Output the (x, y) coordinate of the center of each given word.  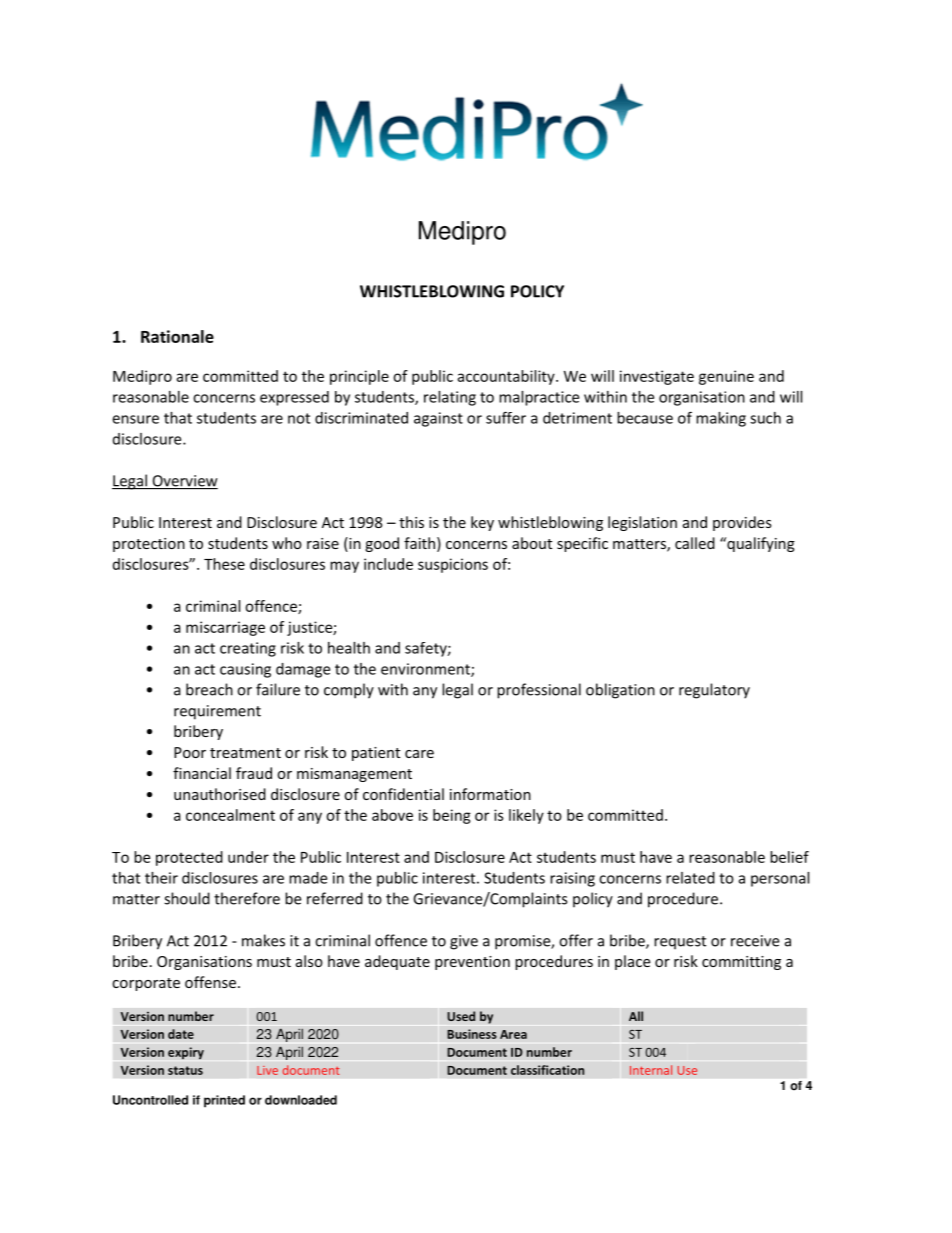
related (690, 878)
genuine (726, 377)
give (464, 942)
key (482, 523)
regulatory (714, 691)
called (695, 543)
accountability (507, 377)
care (419, 754)
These (224, 564)
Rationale (177, 336)
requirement (217, 712)
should (187, 898)
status (185, 1070)
